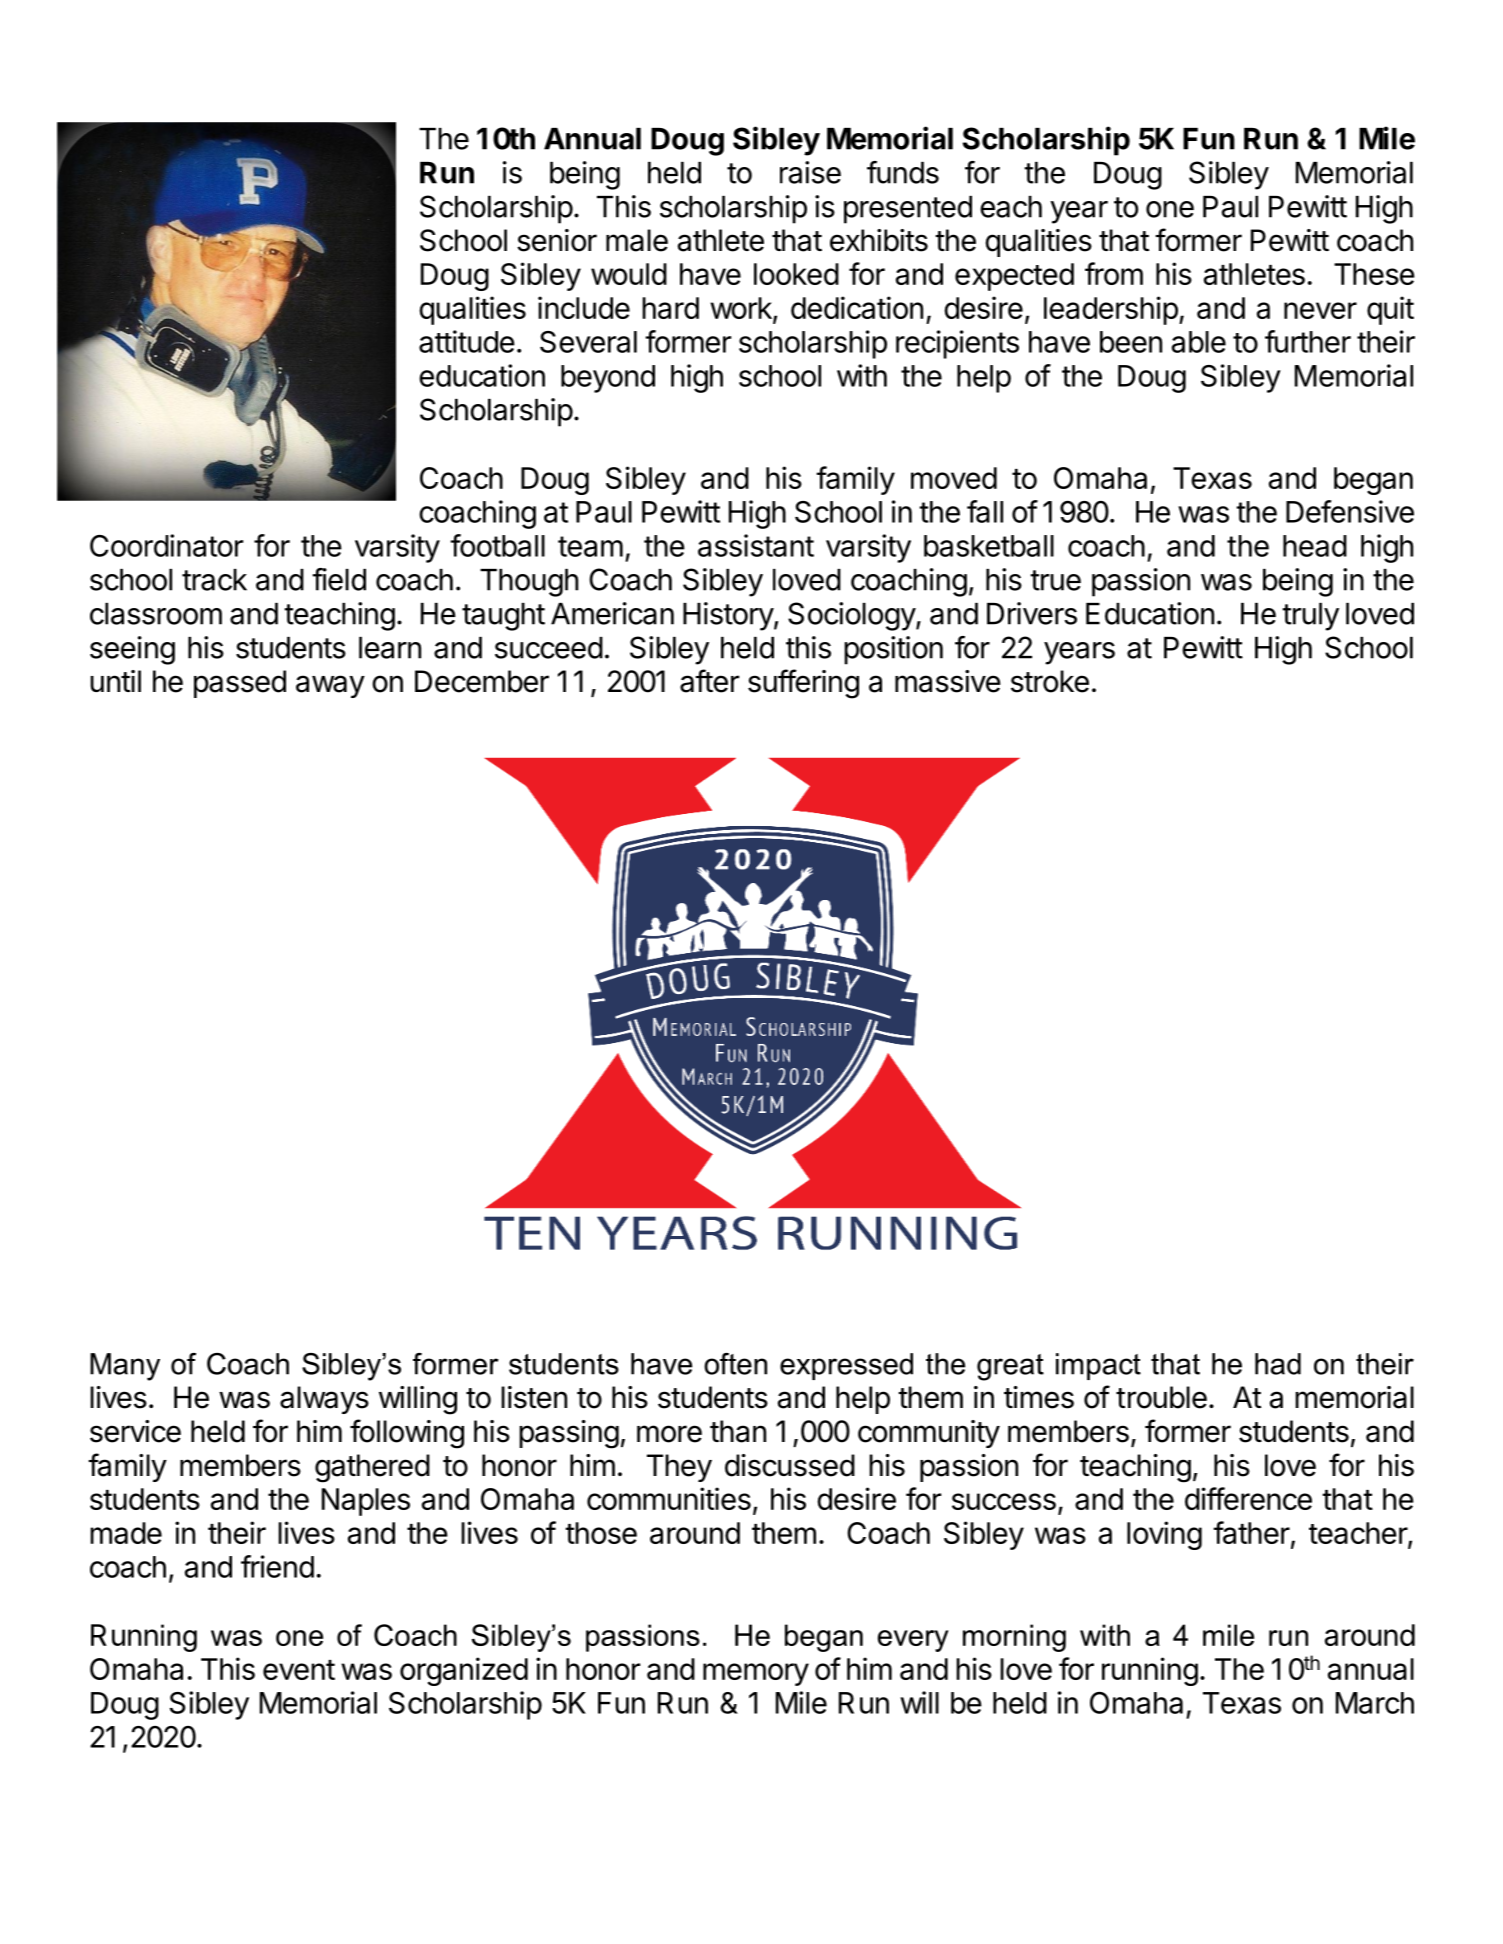  What do you see at coordinates (756, 1674) in the screenshot?
I see `memory` at bounding box center [756, 1674].
